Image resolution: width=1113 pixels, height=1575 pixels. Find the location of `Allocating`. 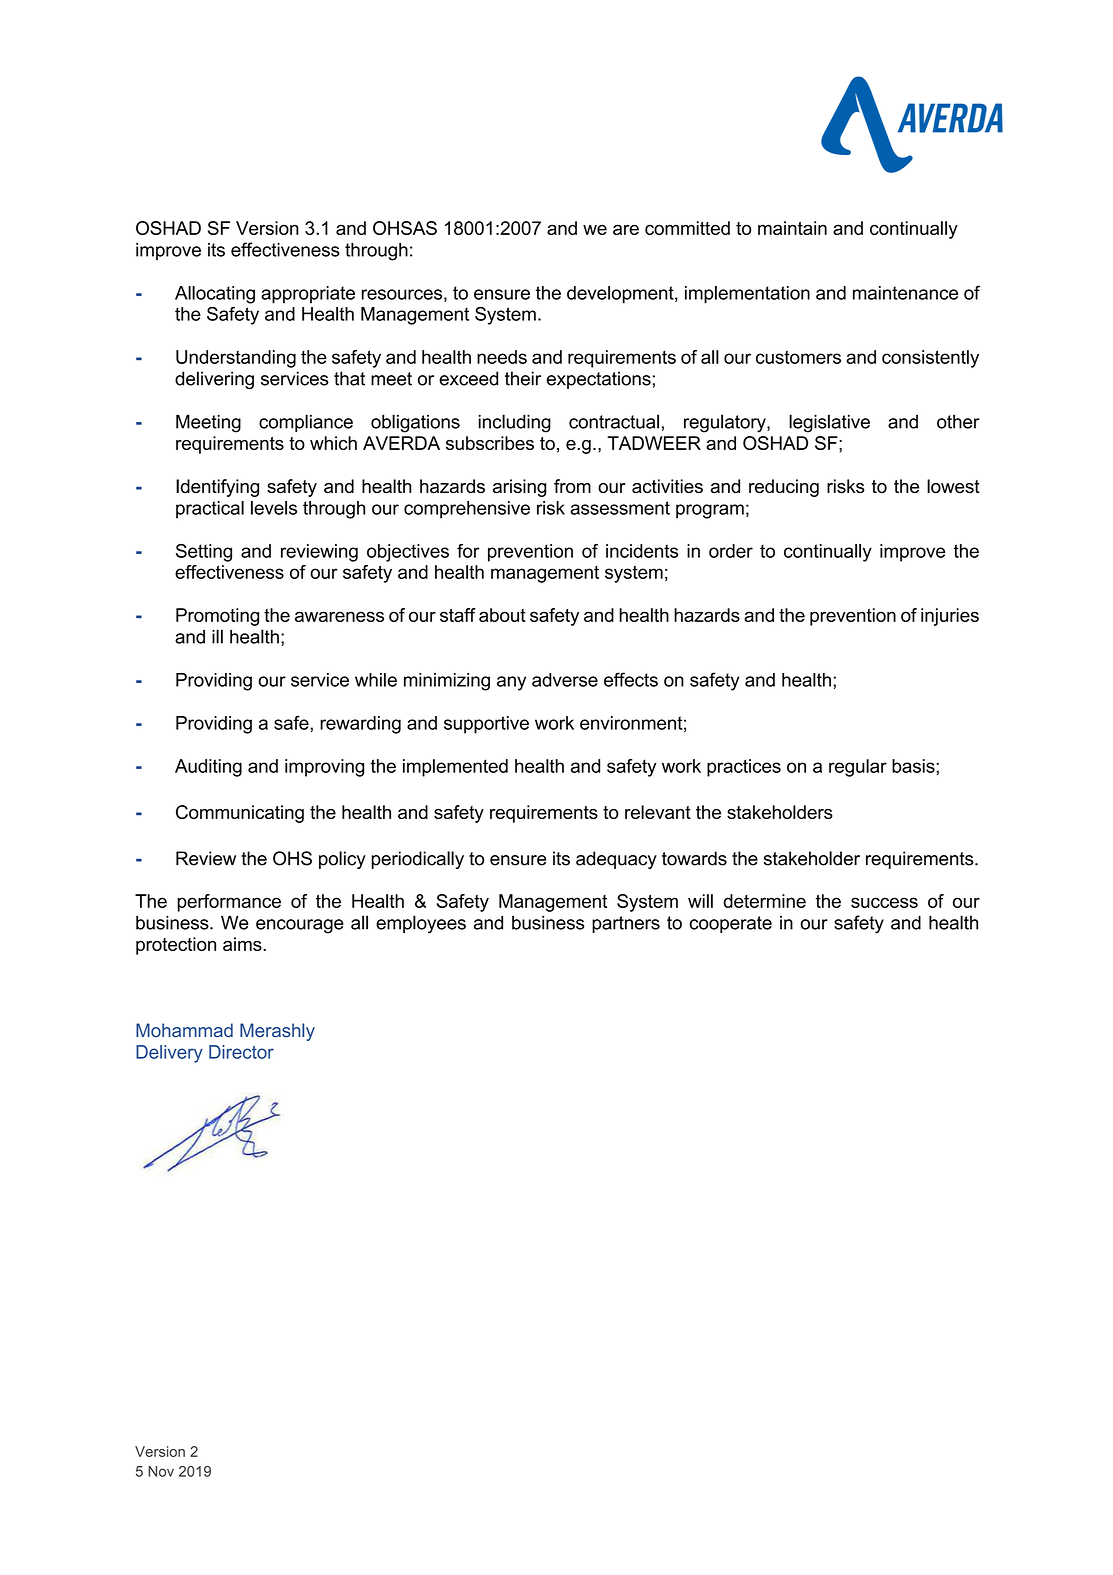

Allocating is located at coordinates (215, 295).
